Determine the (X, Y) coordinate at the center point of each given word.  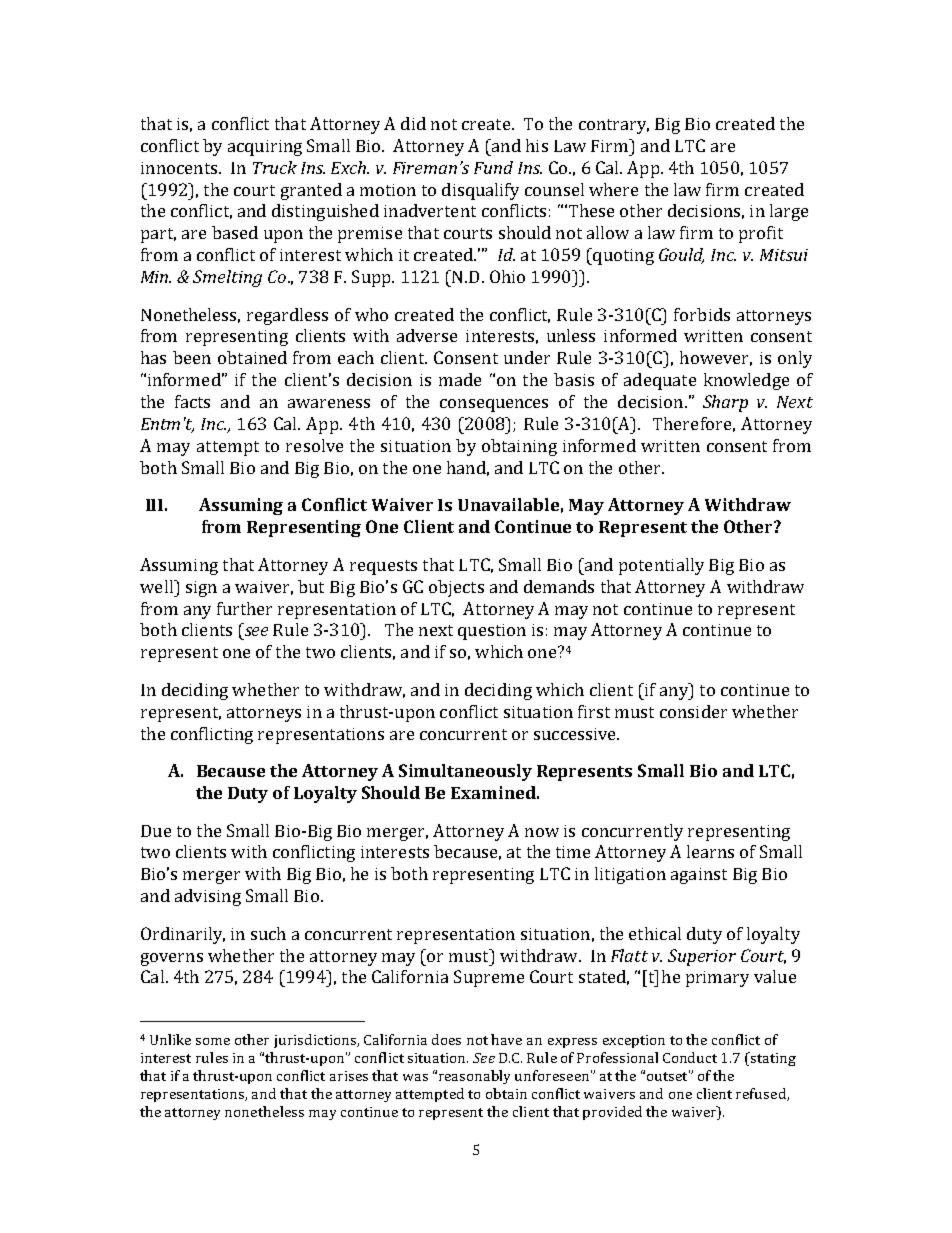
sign (201, 589)
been (192, 357)
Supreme (489, 978)
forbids (702, 314)
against (699, 876)
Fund (493, 167)
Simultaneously (465, 772)
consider (693, 711)
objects (456, 588)
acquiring (265, 148)
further (244, 608)
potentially (661, 566)
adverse (427, 335)
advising (208, 897)
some (213, 1041)
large (789, 212)
